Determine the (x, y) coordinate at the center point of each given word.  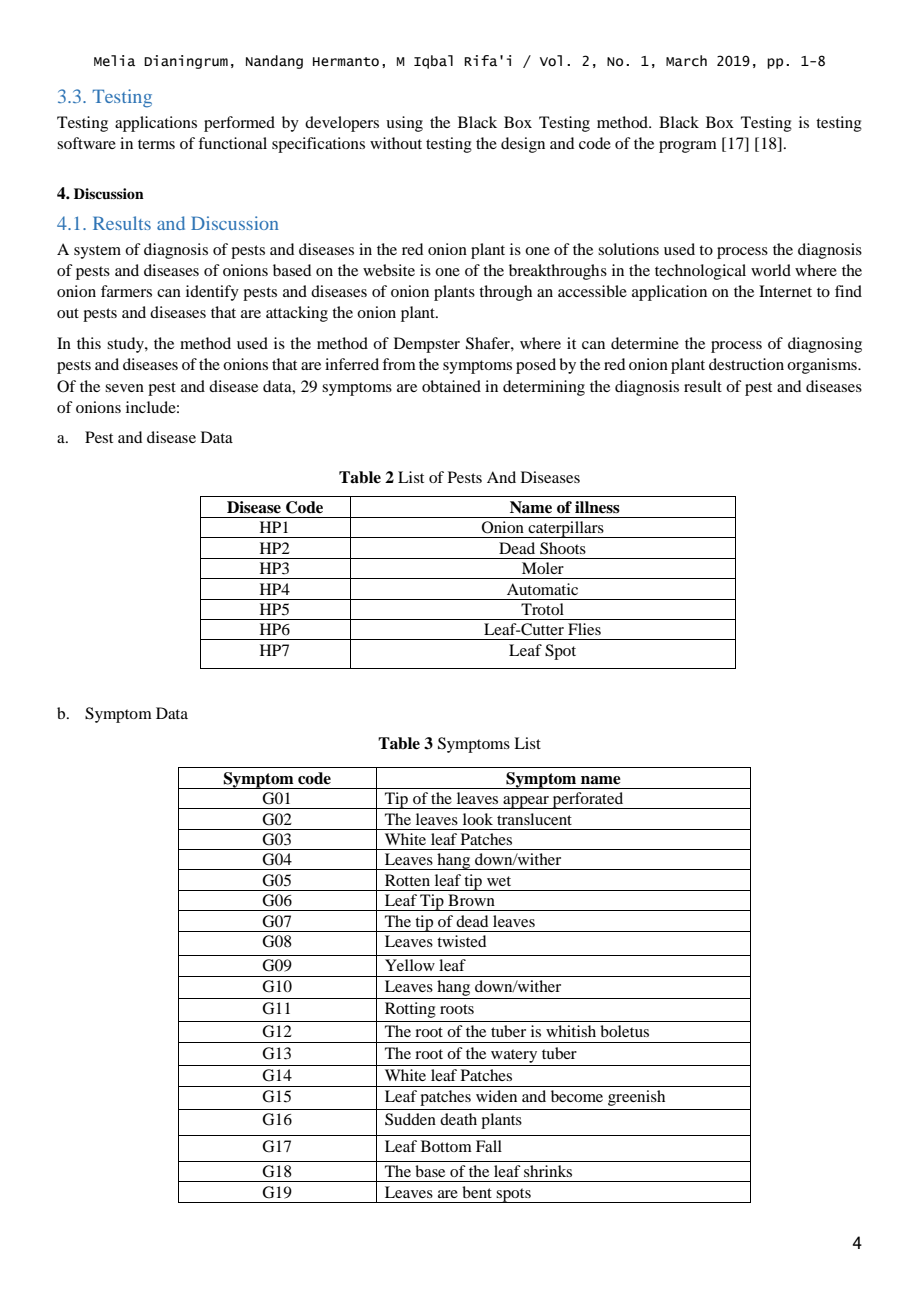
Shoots (563, 548)
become (577, 1096)
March (686, 61)
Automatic (542, 589)
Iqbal (433, 62)
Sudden (410, 1119)
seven (124, 388)
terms (156, 144)
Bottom (446, 1146)
